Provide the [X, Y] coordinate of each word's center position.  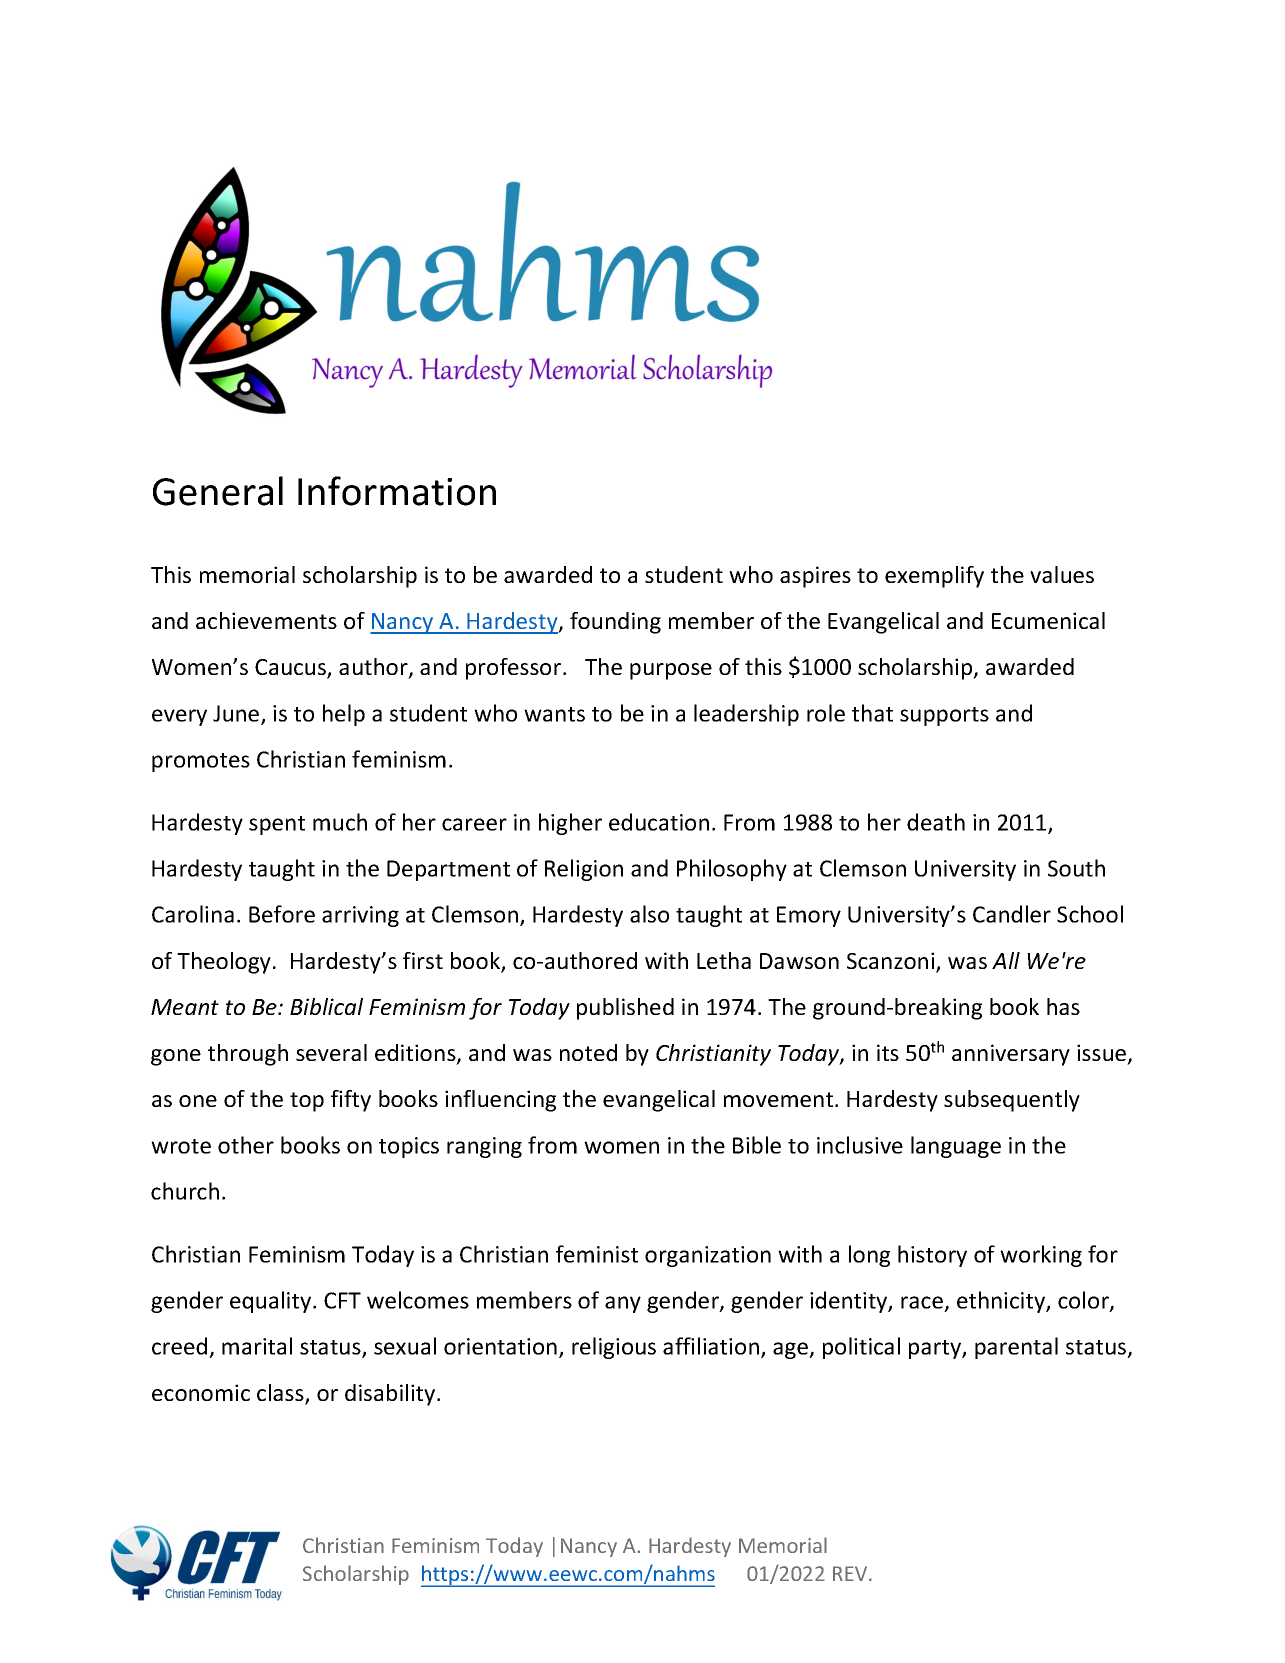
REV [851, 1573]
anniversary [1011, 1055]
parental [1016, 1348]
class [281, 1394]
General [218, 491]
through [248, 1055]
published [625, 1009]
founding [615, 623]
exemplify [934, 577]
